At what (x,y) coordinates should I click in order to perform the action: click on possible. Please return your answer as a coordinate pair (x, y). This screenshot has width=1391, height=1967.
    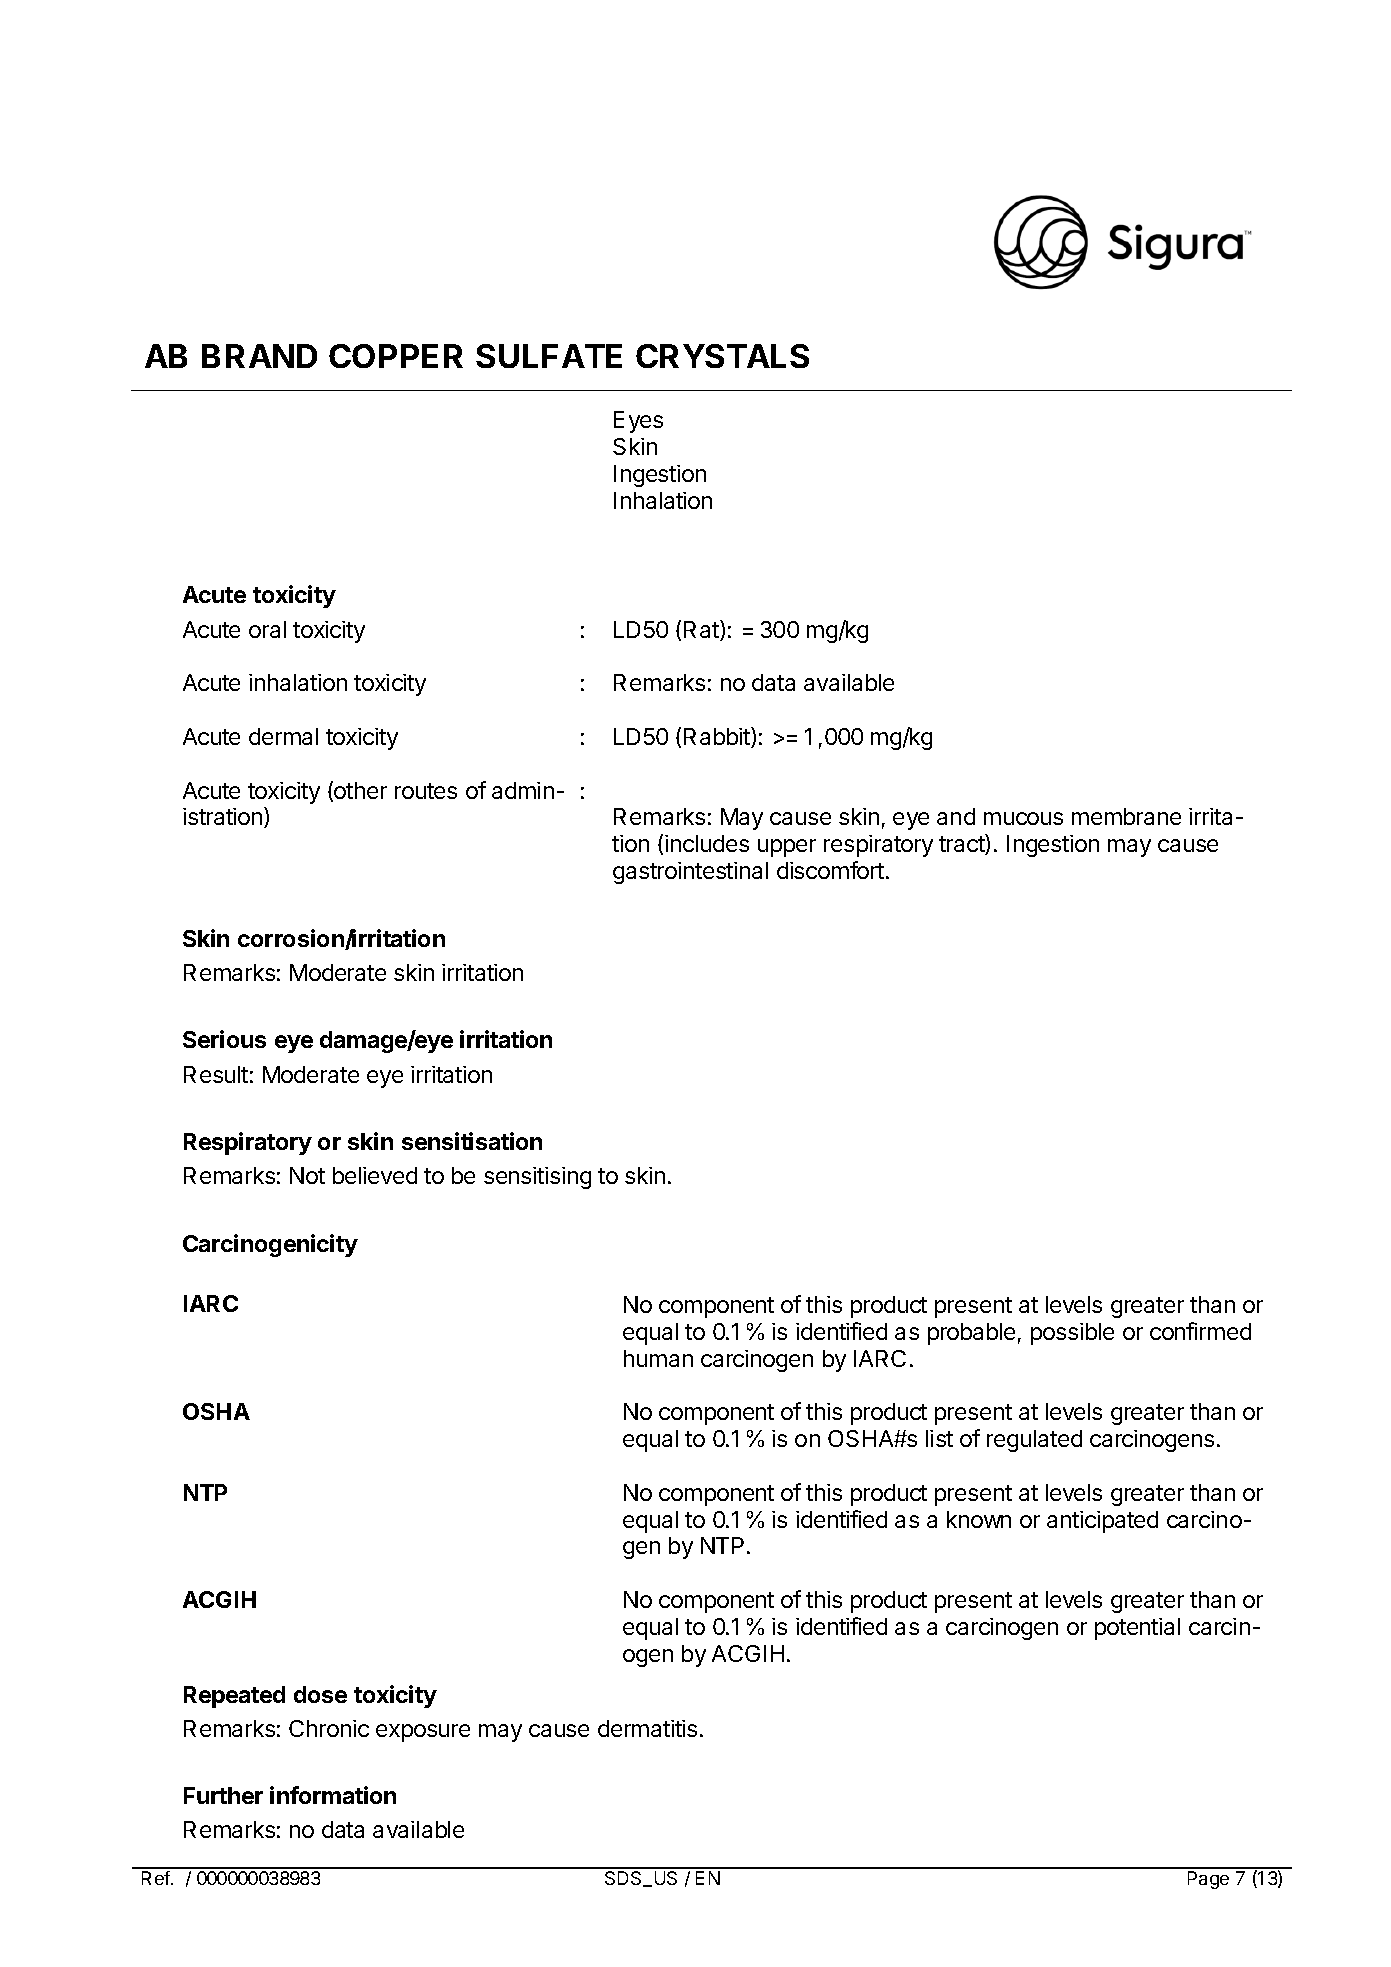
    Looking at the image, I should click on (1072, 1334).
